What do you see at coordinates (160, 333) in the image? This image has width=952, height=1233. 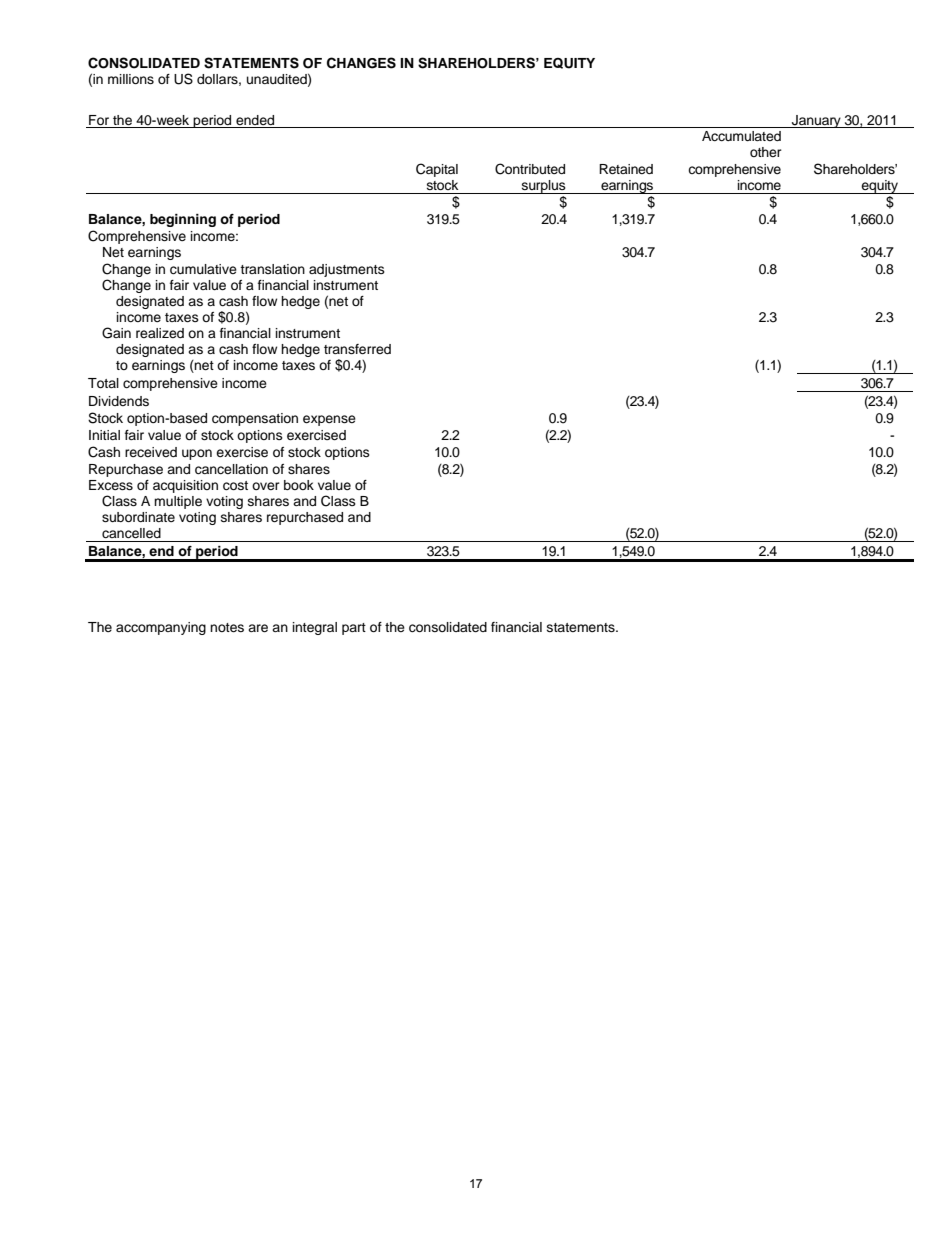 I see `realized` at bounding box center [160, 333].
